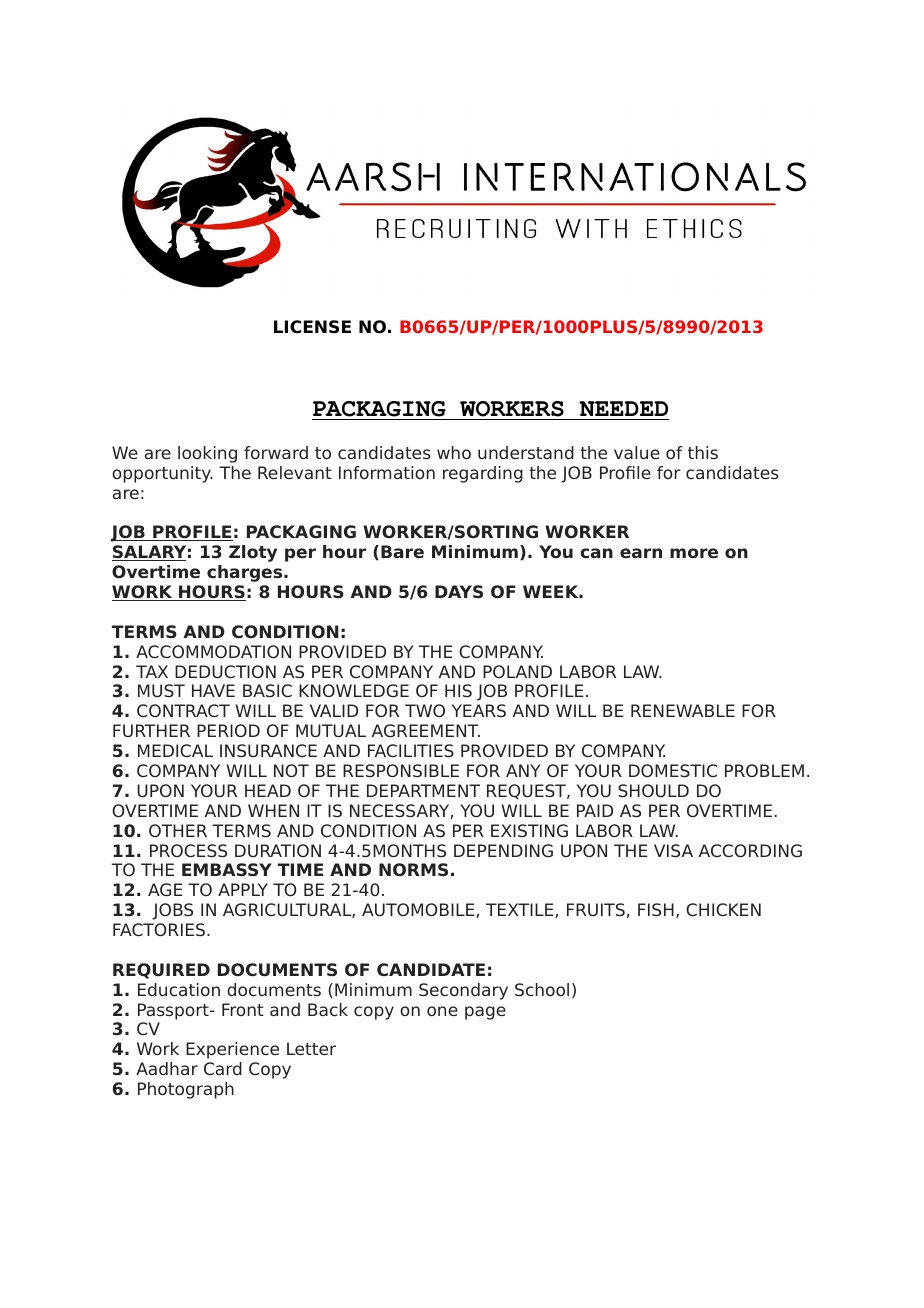  Describe the element at coordinates (223, 1068) in the document. I see `Card` at that location.
